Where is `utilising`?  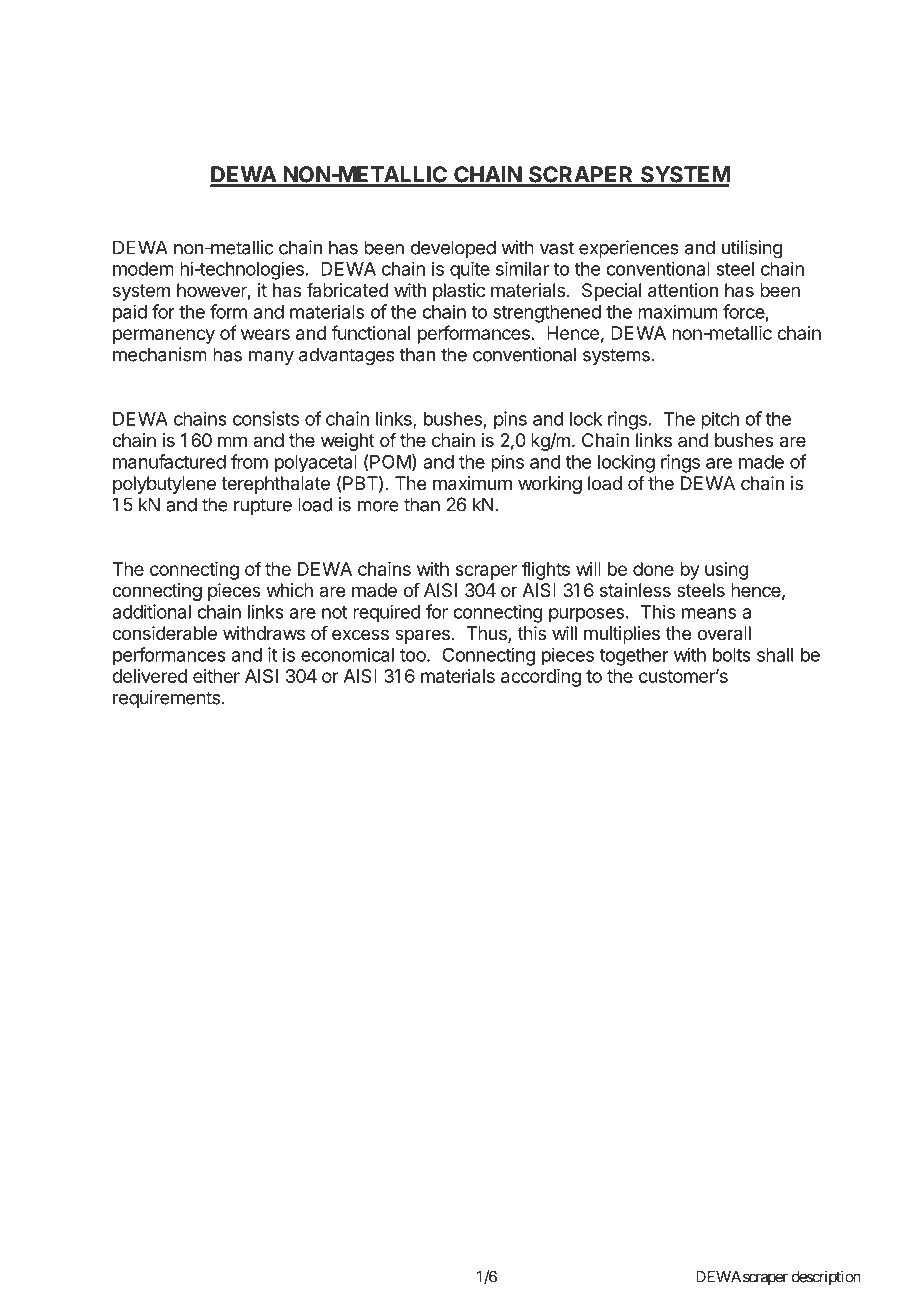 utilising is located at coordinates (752, 249).
